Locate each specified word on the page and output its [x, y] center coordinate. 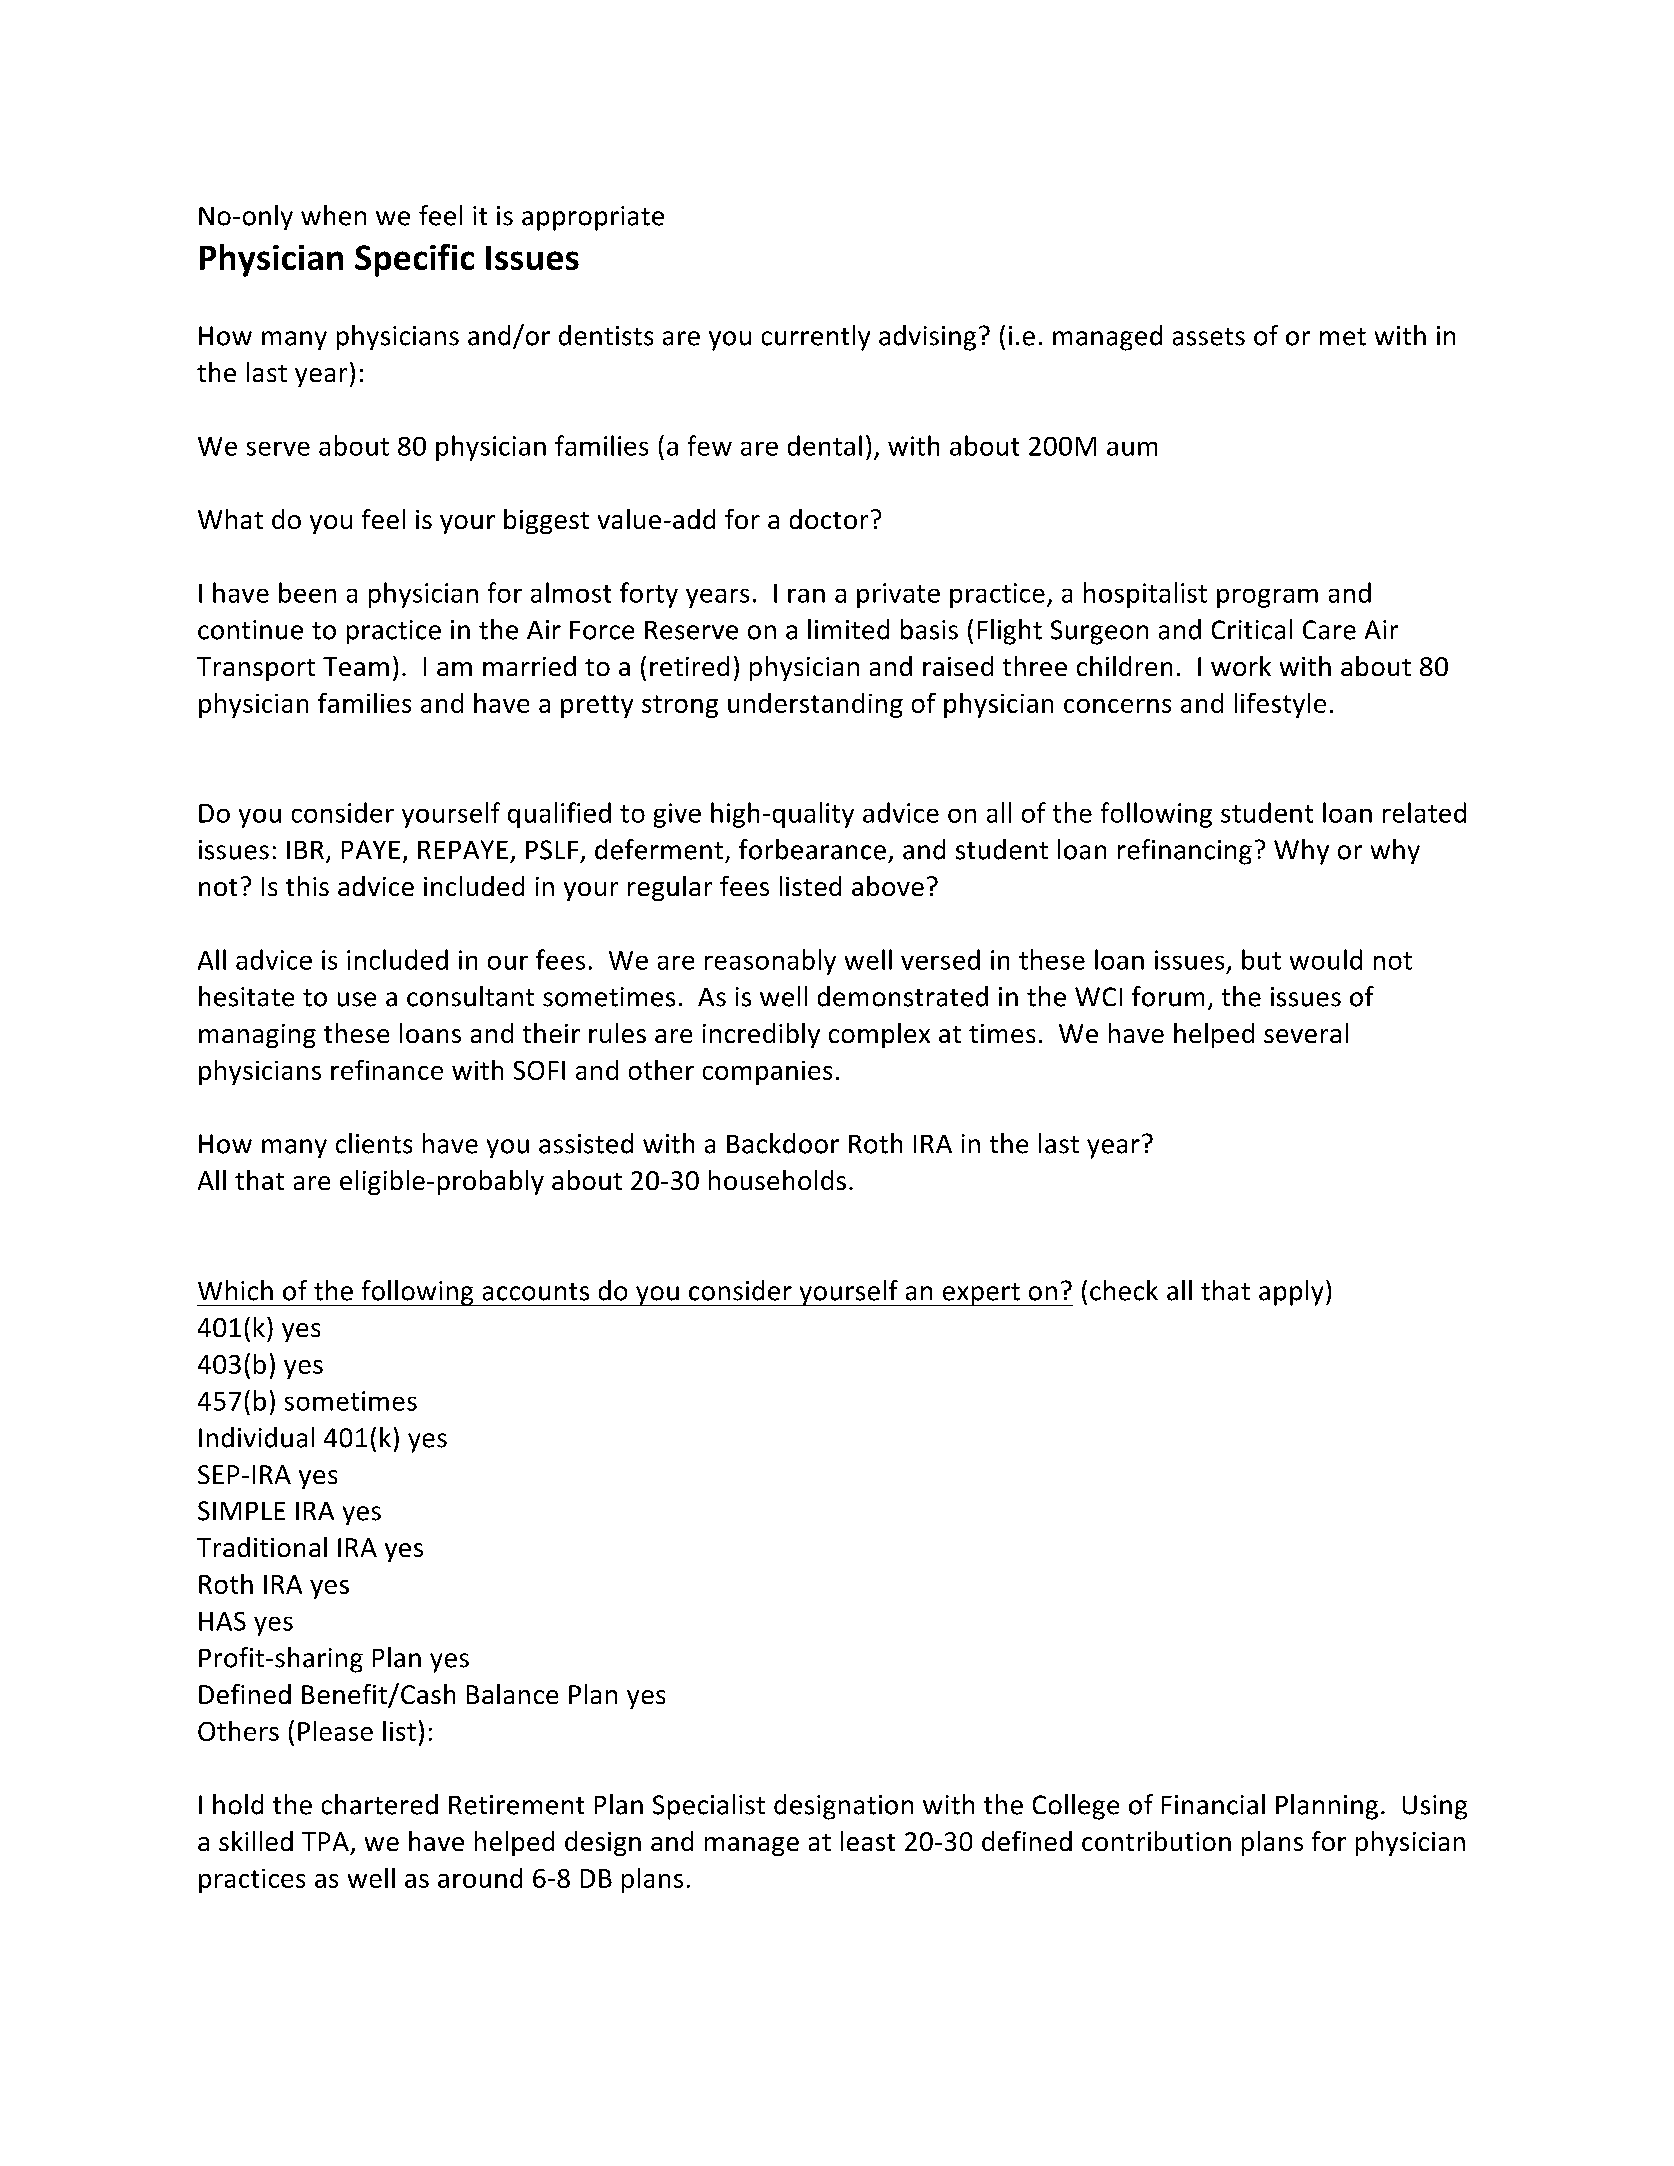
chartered [380, 1804]
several [1306, 1033]
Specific [414, 260]
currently [816, 338]
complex [879, 1035]
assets [1209, 337]
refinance [387, 1070]
